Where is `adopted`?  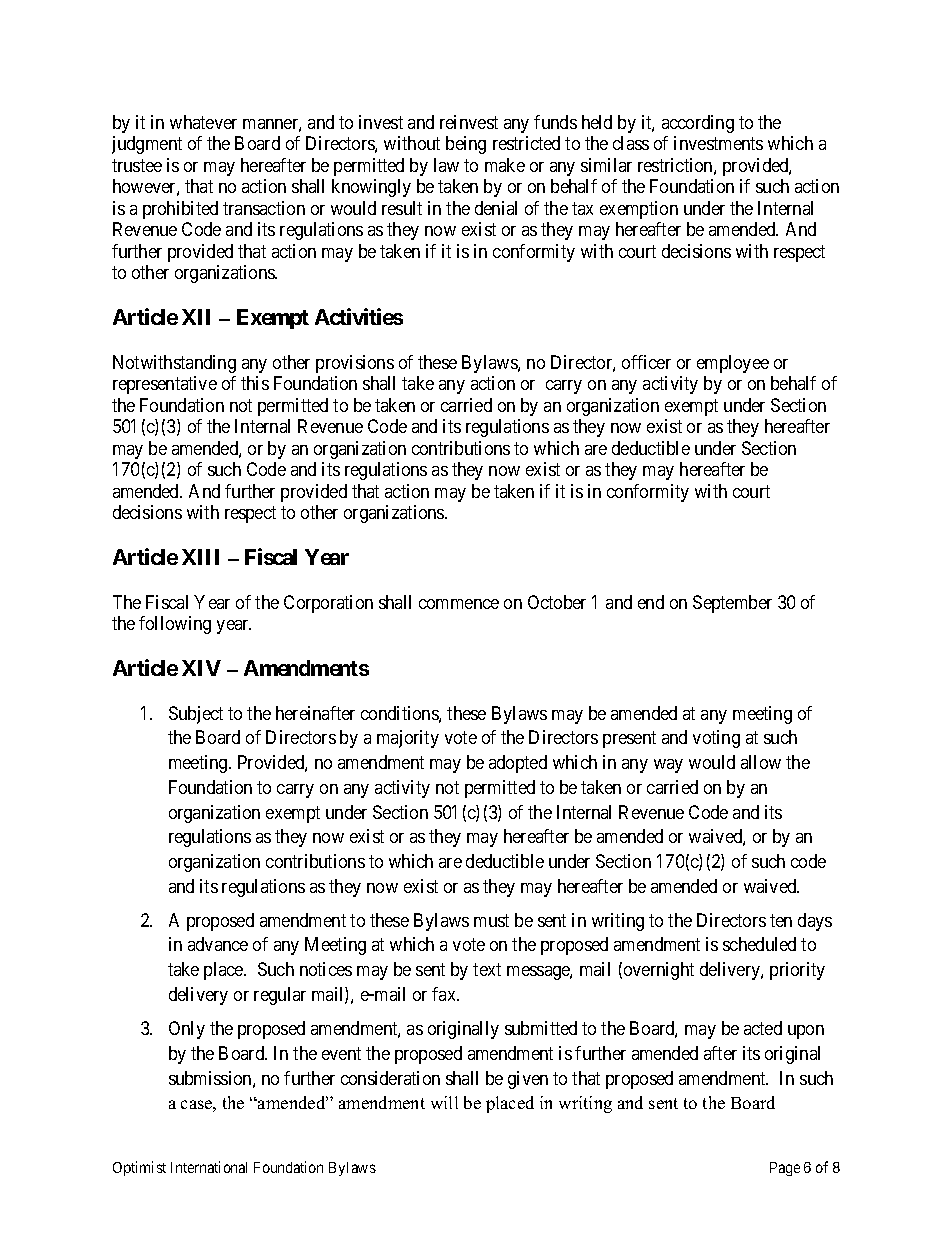 adopted is located at coordinates (518, 764).
